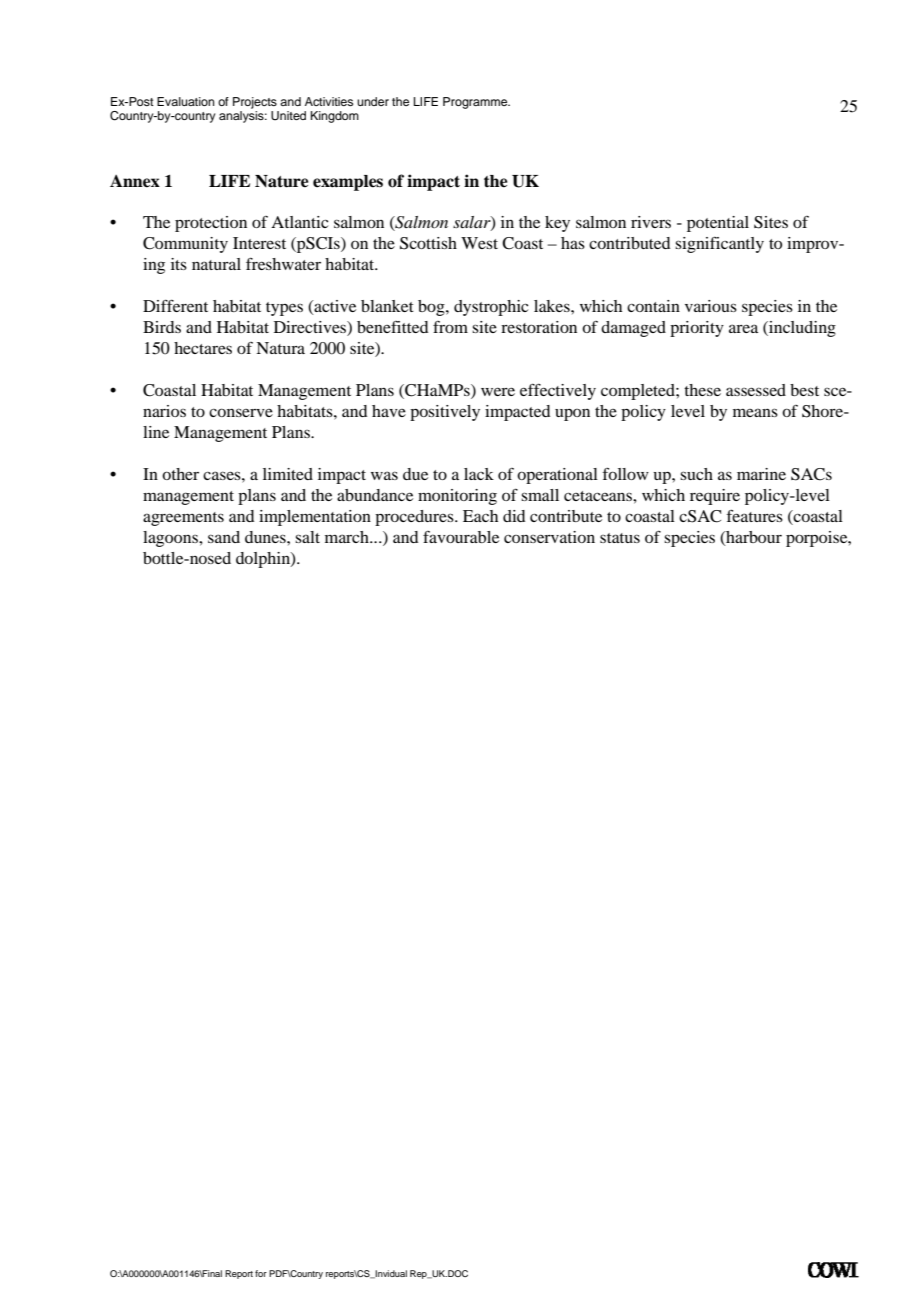 The image size is (924, 1308). I want to click on Evaluation, so click(186, 101).
